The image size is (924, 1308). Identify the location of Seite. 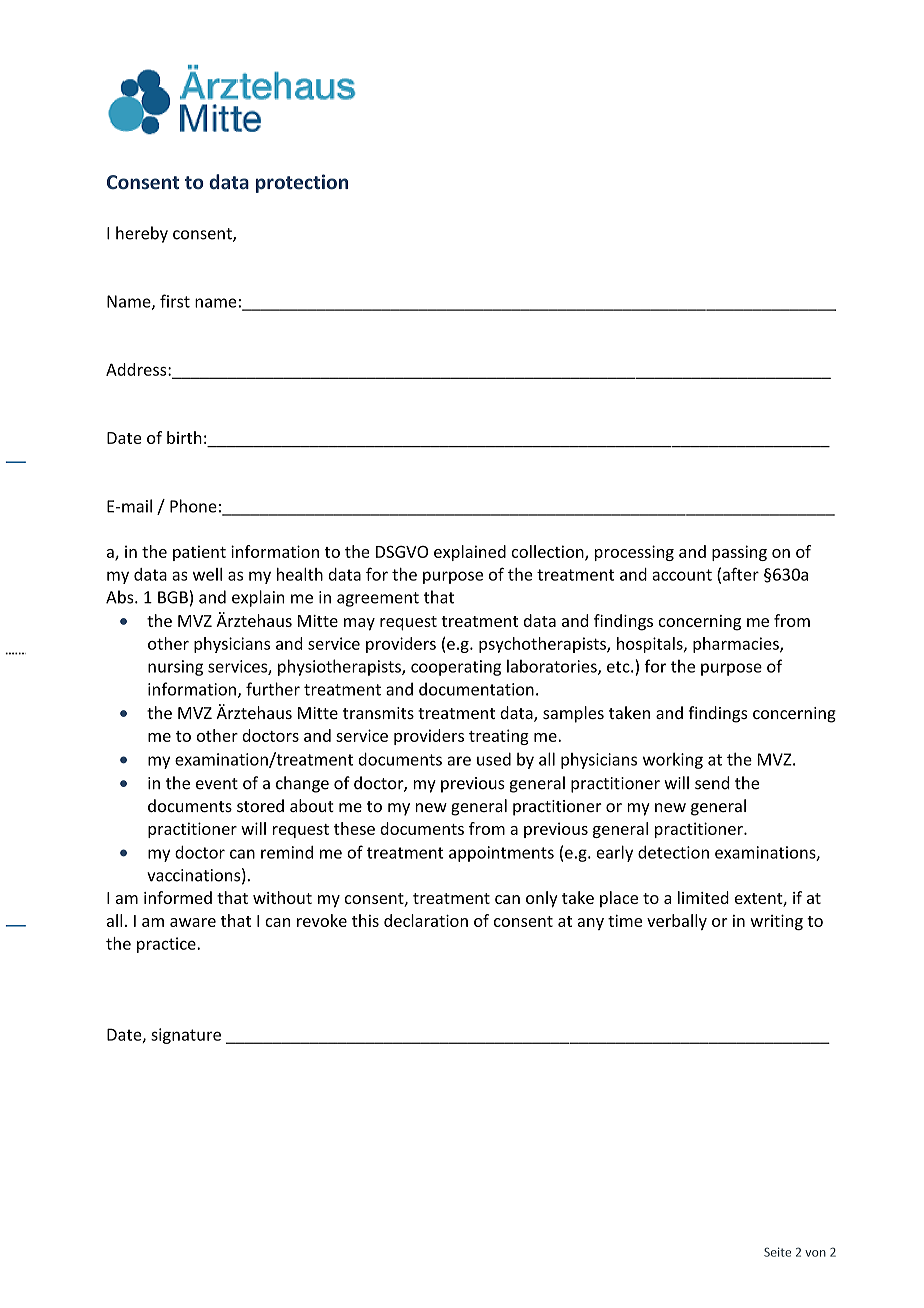
(777, 1252).
